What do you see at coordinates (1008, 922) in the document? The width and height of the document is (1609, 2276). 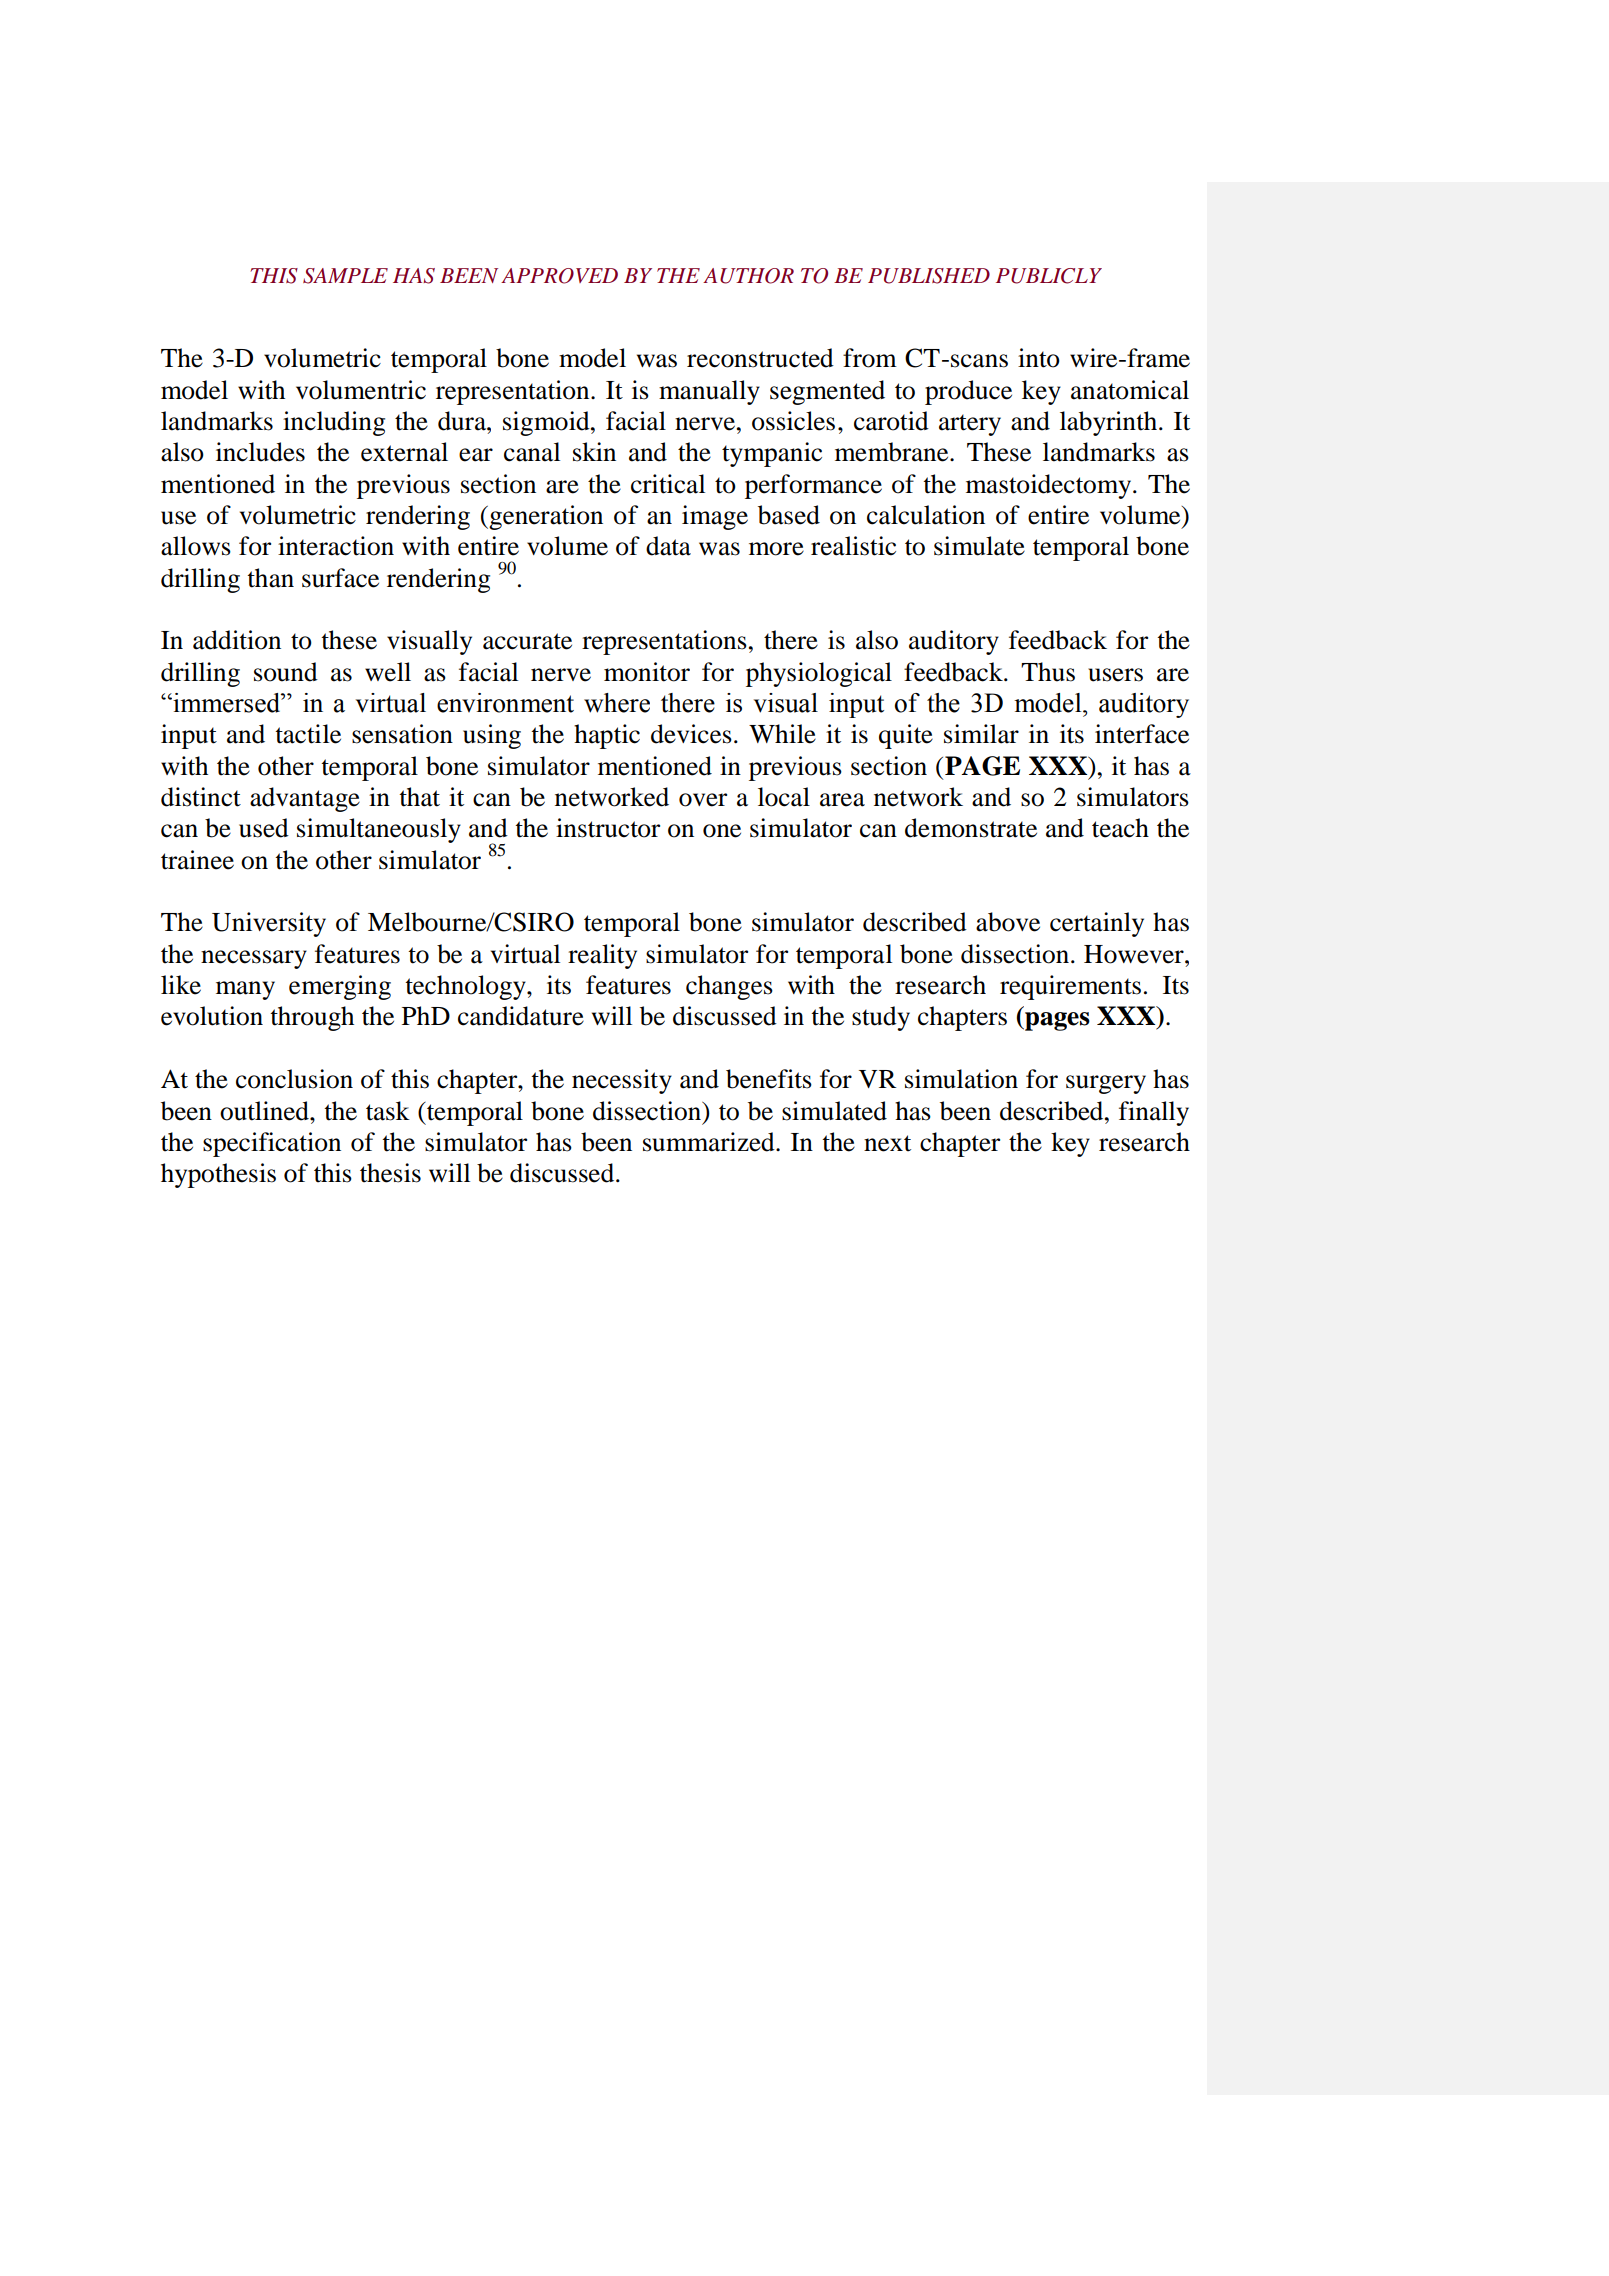 I see `above` at bounding box center [1008, 922].
